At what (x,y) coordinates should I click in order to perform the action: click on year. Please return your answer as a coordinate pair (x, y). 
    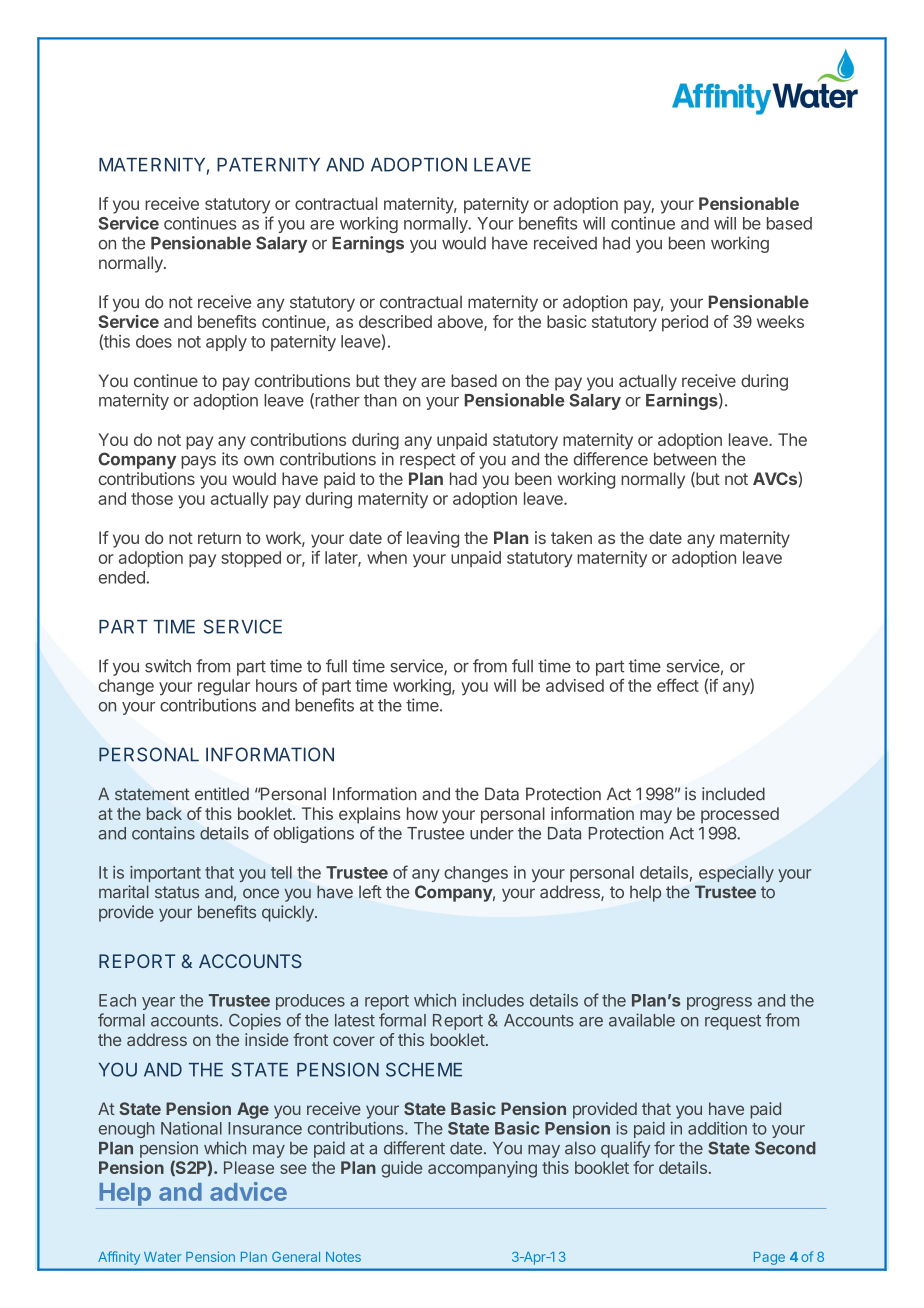
    Looking at the image, I should click on (158, 1003).
